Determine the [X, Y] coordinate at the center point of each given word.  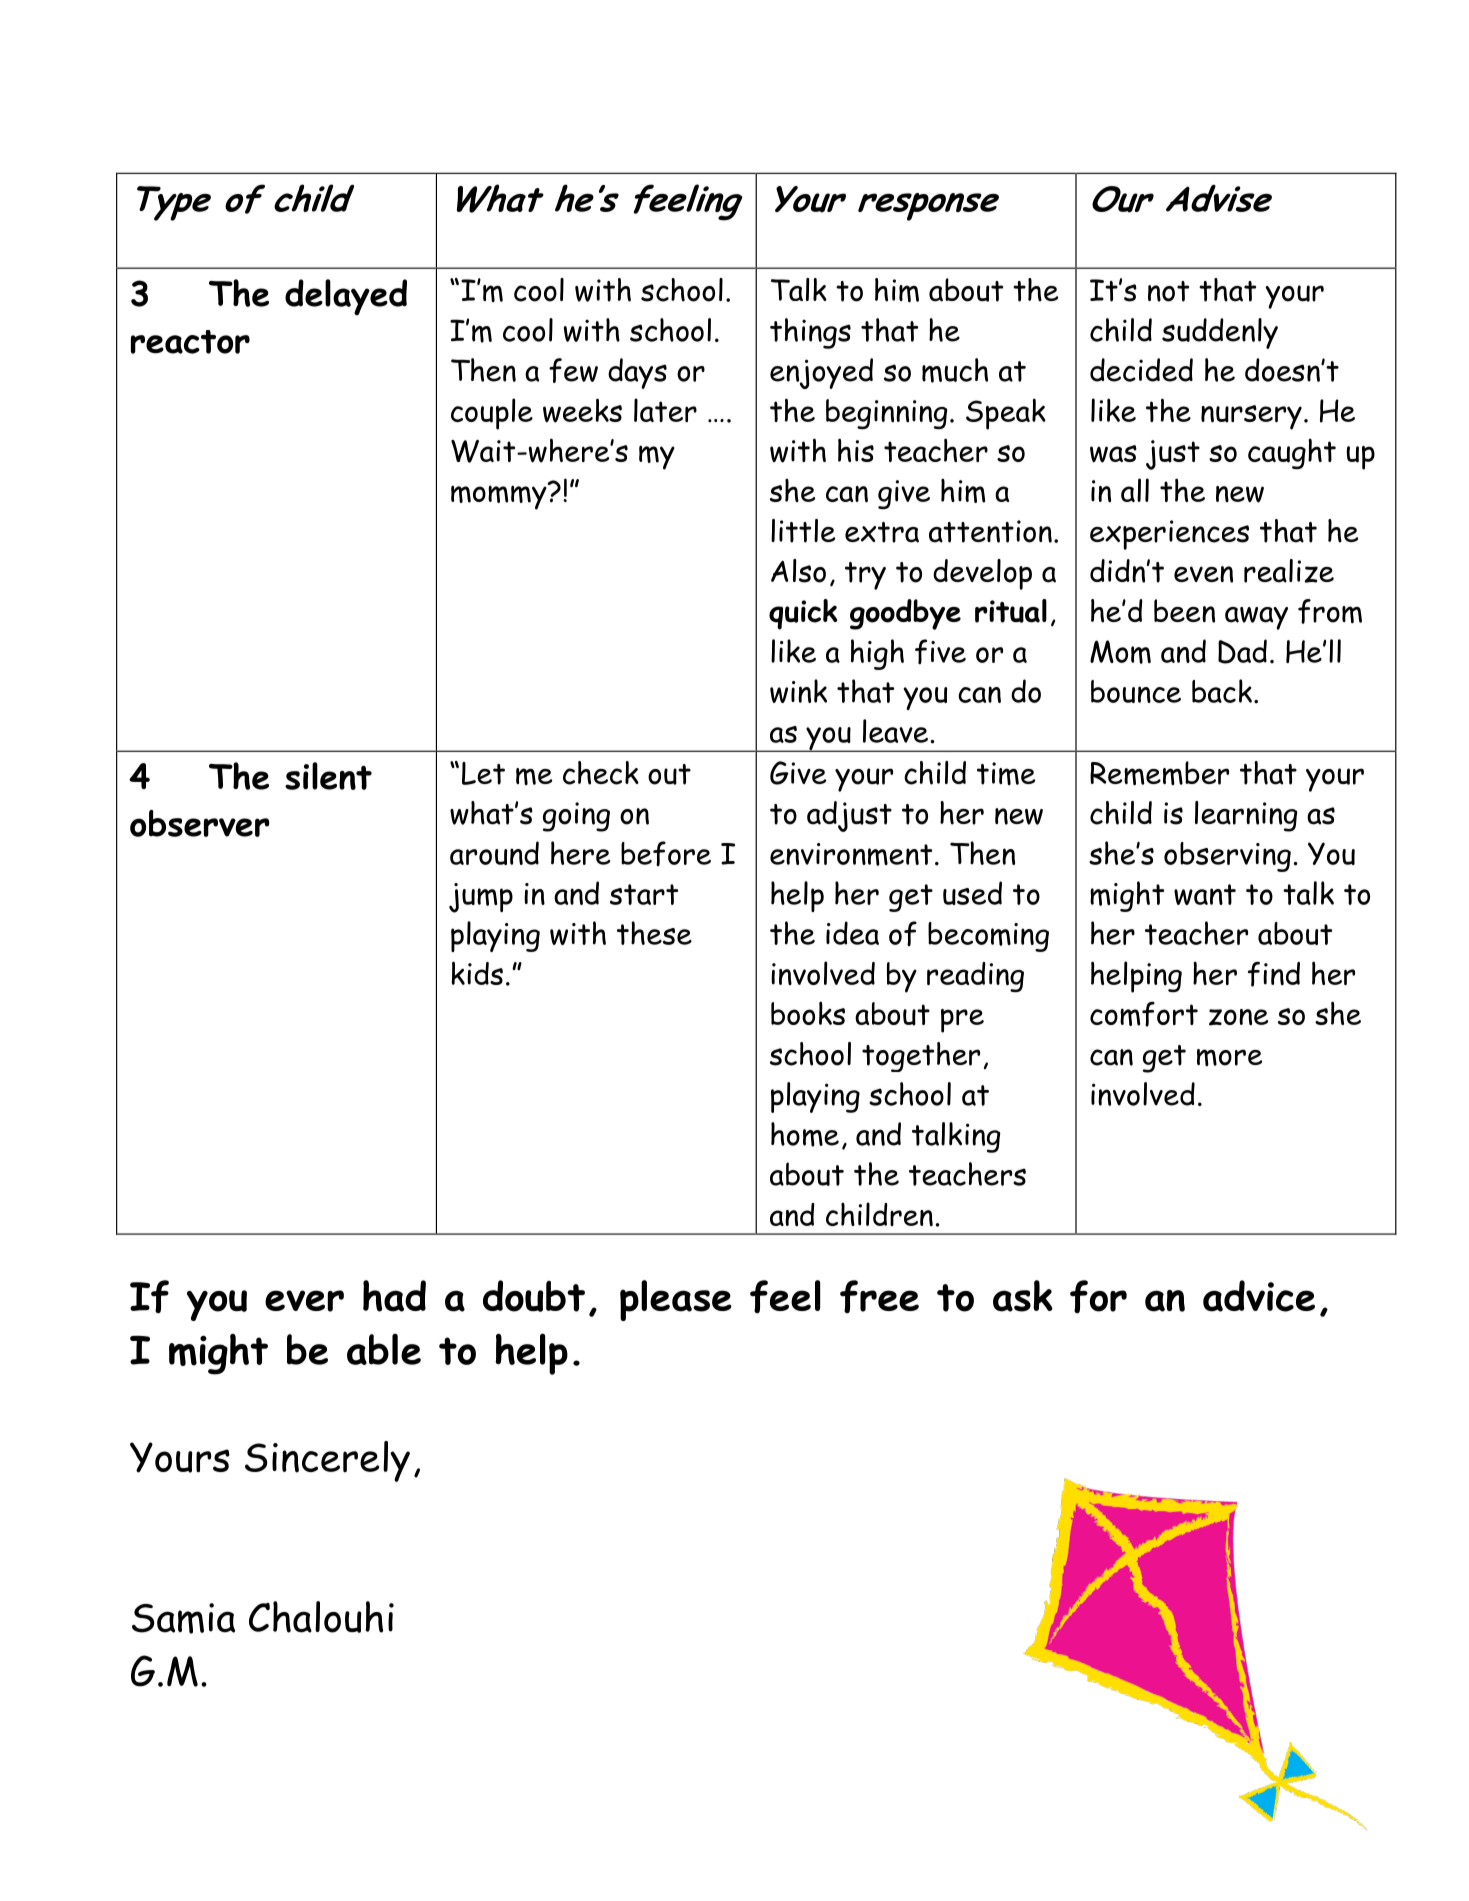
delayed [346, 297]
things [810, 333]
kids [477, 973]
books [808, 1013]
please [676, 1300]
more [1229, 1057]
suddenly [1220, 333]
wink [798, 691]
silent [328, 776]
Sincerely [327, 1461]
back [1222, 691]
